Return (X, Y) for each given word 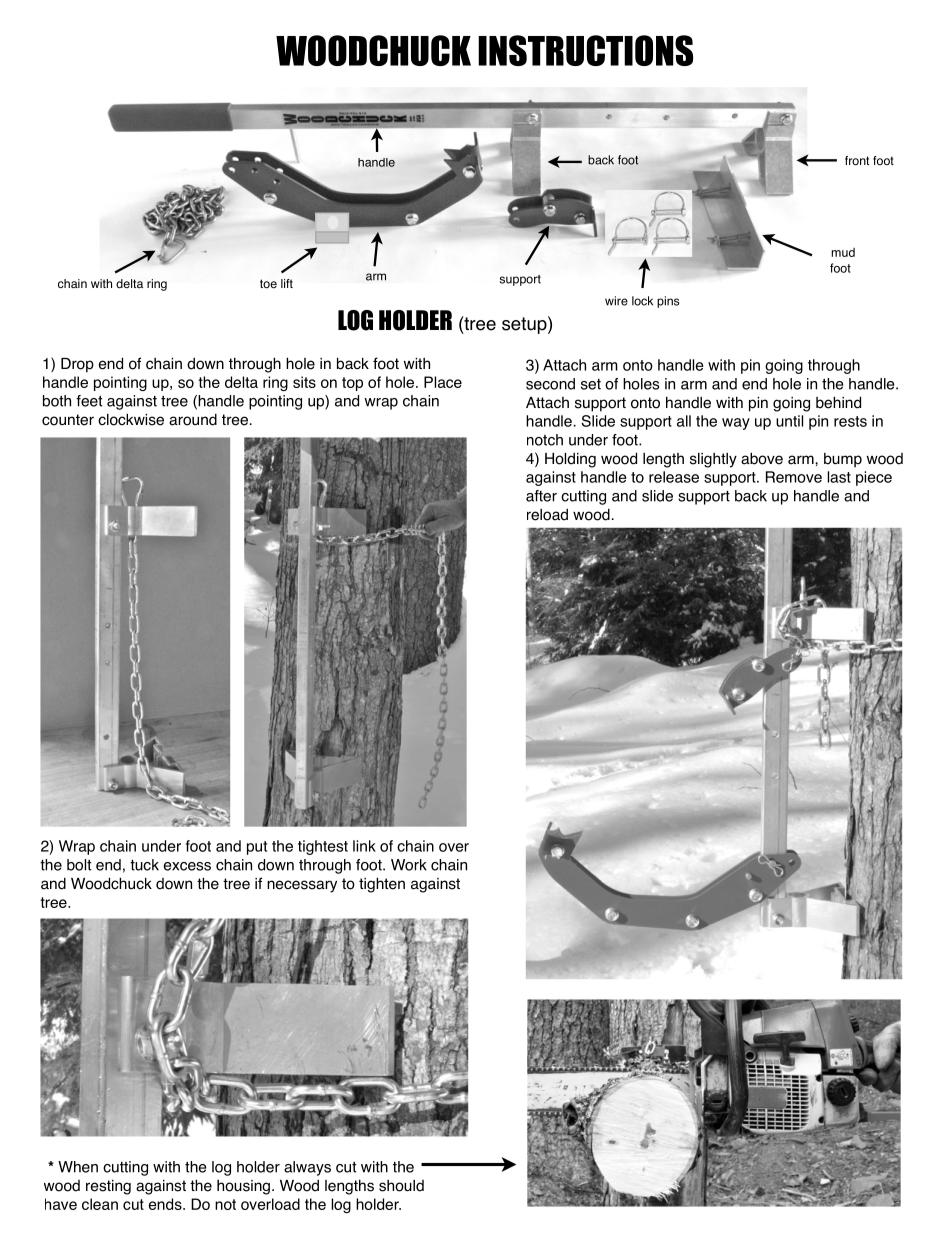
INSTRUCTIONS (585, 50)
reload (547, 515)
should (401, 1186)
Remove (794, 477)
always (307, 1168)
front (857, 161)
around (193, 420)
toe (268, 284)
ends (166, 1204)
